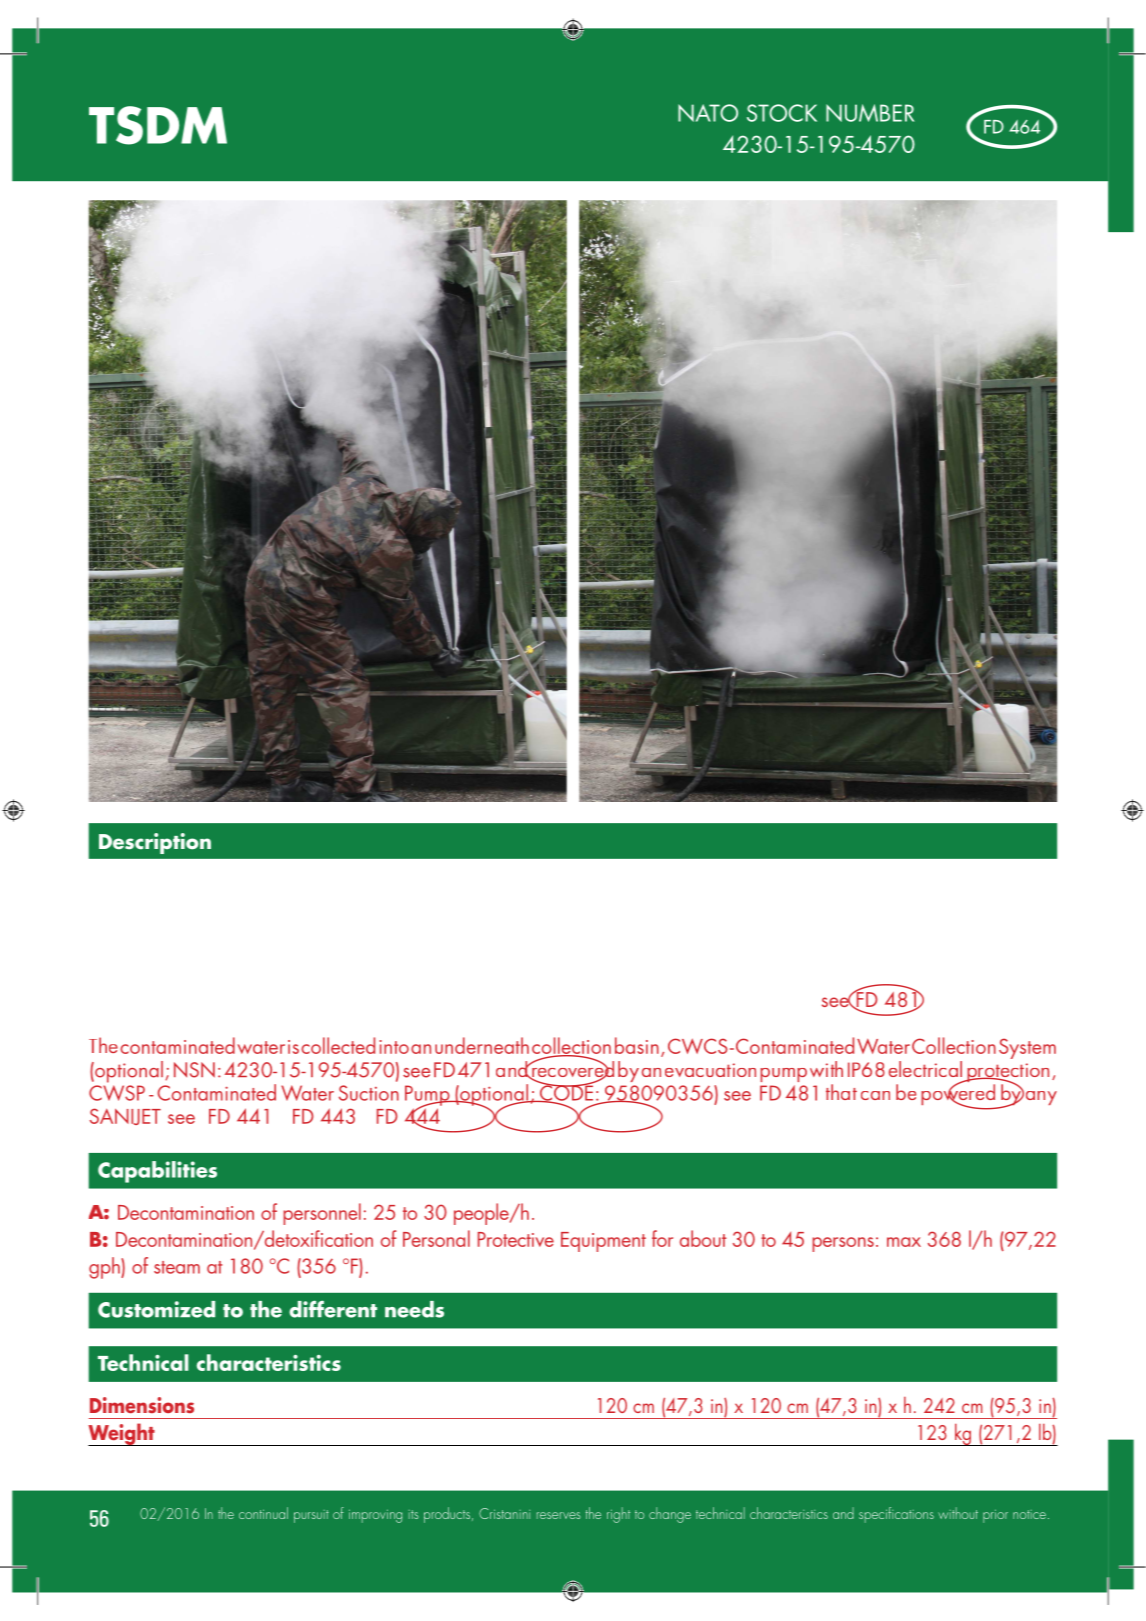 The width and height of the page is (1146, 1621). Describe the element at coordinates (558, 1515) in the page. I see `reserves` at that location.
